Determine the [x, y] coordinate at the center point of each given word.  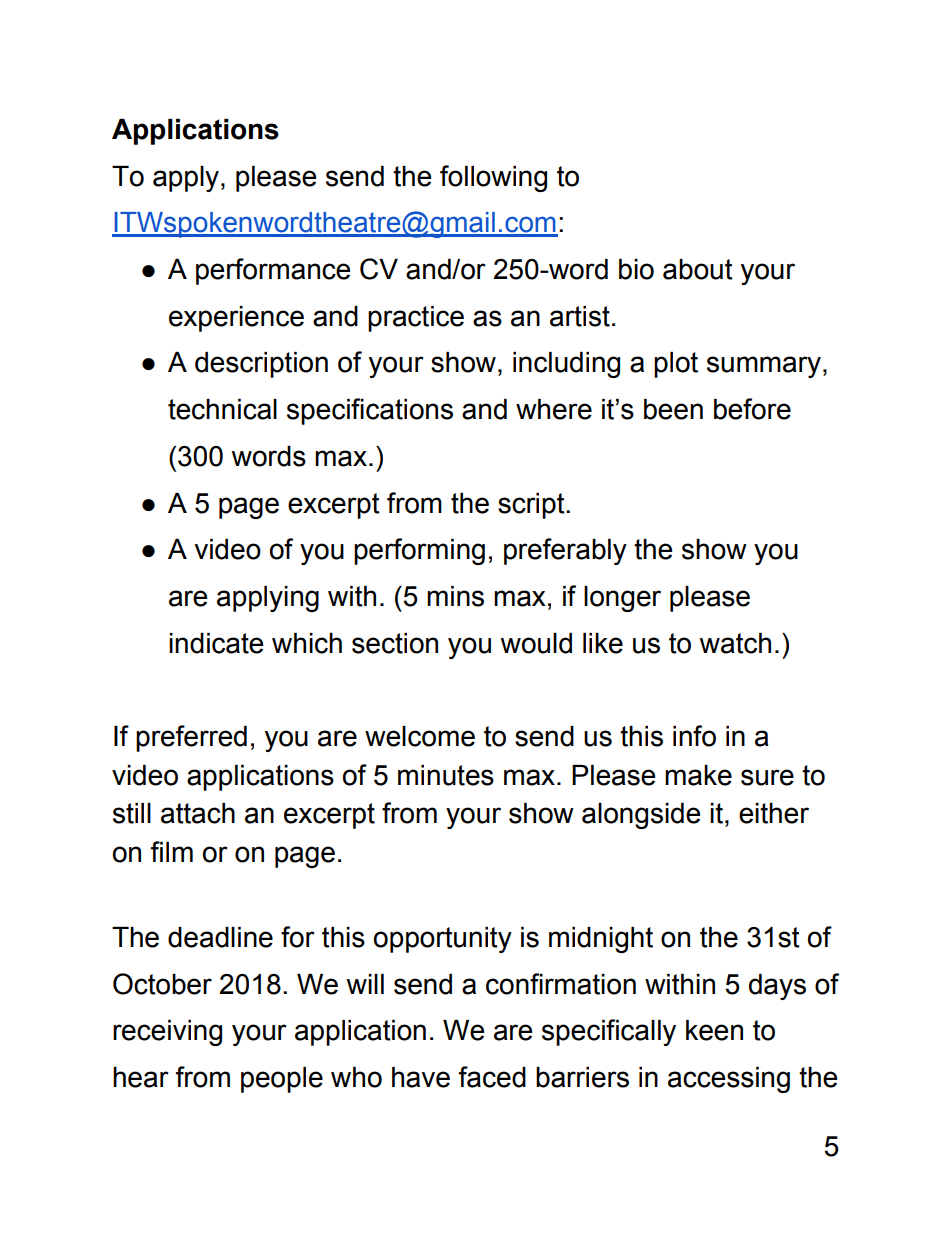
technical [222, 409]
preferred [191, 738]
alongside [641, 816]
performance [273, 271]
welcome [420, 736]
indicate [216, 643]
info [694, 736]
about [698, 269]
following [493, 178]
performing [419, 551]
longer [622, 599]
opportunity [443, 940]
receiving [167, 1033]
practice [416, 319]
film [172, 851]
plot [676, 365]
